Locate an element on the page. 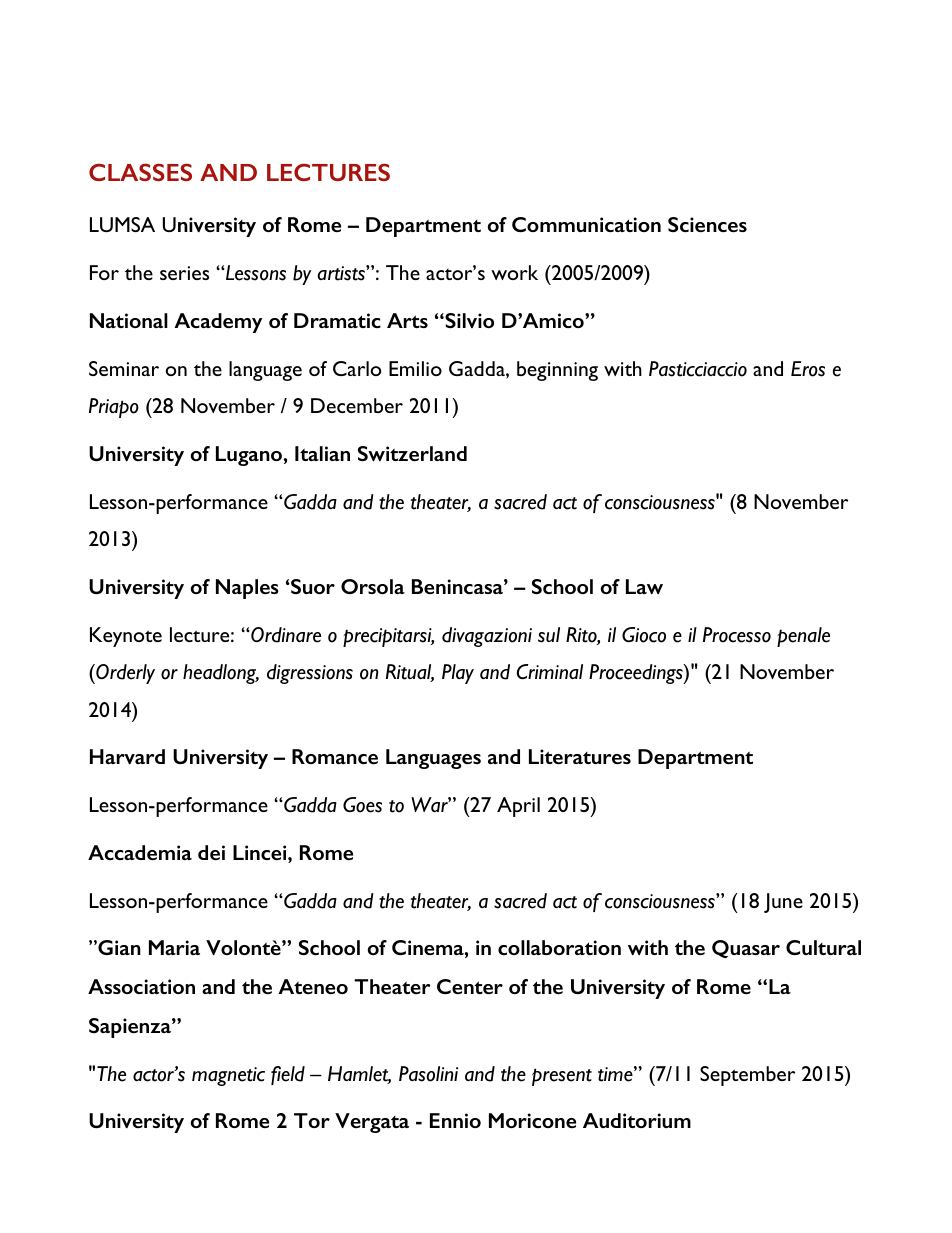 The width and height of the image is (952, 1233). dei is located at coordinates (211, 852).
